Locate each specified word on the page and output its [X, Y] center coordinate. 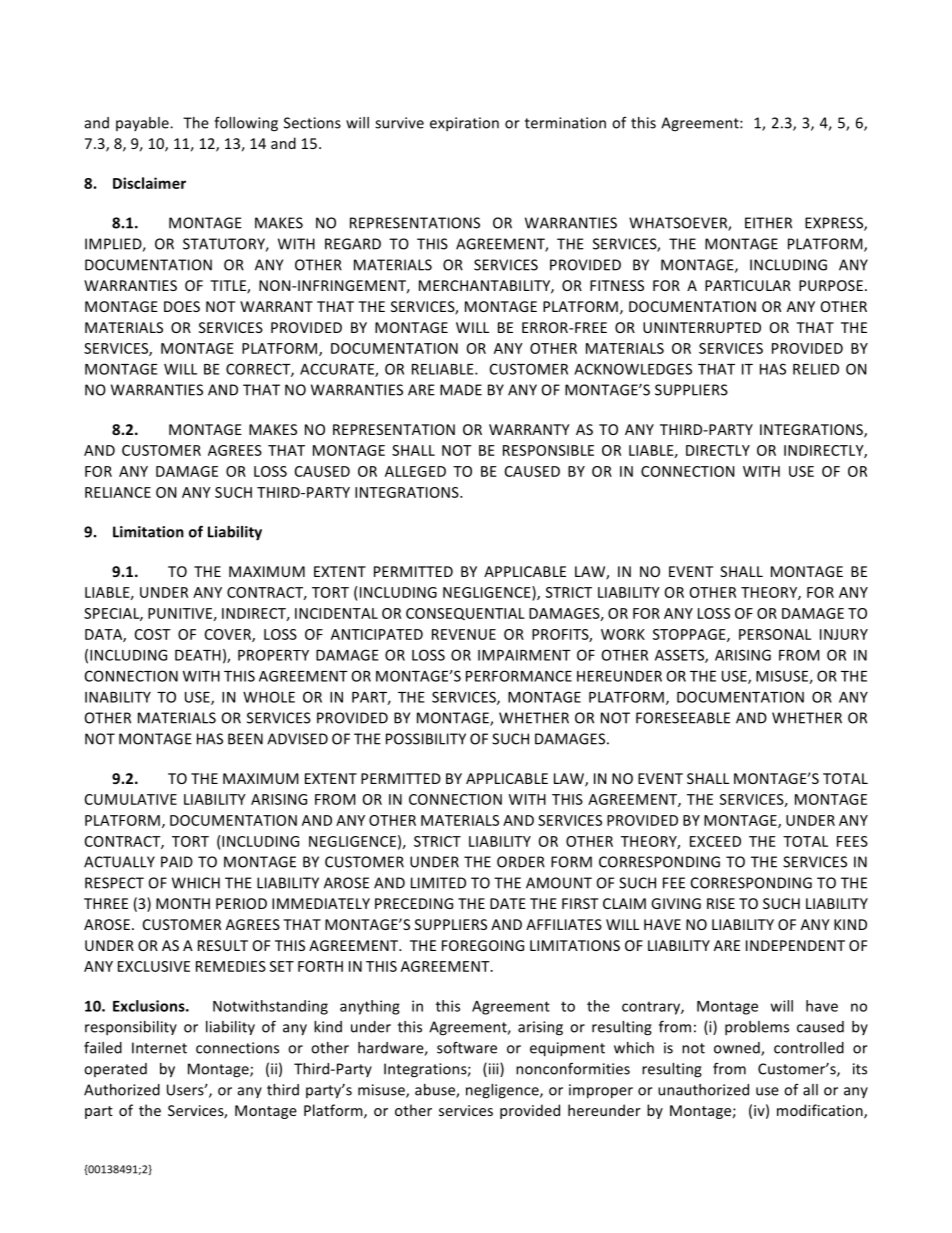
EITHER [768, 223]
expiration [464, 124]
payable [143, 124]
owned [738, 1049]
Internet [159, 1048]
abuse [436, 1091]
